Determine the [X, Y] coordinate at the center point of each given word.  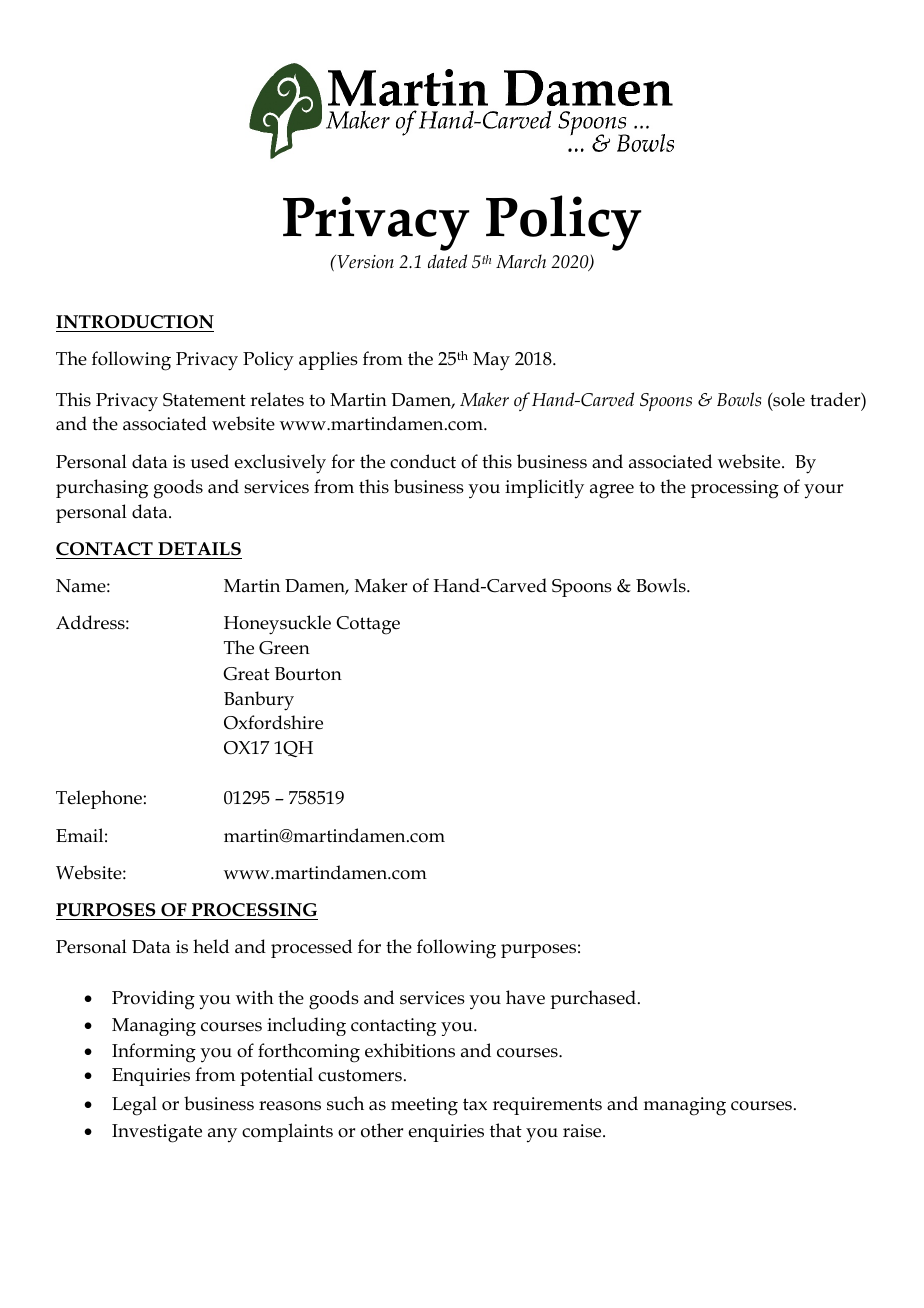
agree [612, 491]
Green [284, 648]
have [525, 997]
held [211, 946]
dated [447, 261]
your [823, 491]
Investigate [157, 1133]
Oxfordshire [273, 722]
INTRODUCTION [135, 322]
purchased [593, 999]
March [521, 261]
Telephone [99, 799]
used [210, 461]
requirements [547, 1106]
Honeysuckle [277, 625]
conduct [423, 461]
